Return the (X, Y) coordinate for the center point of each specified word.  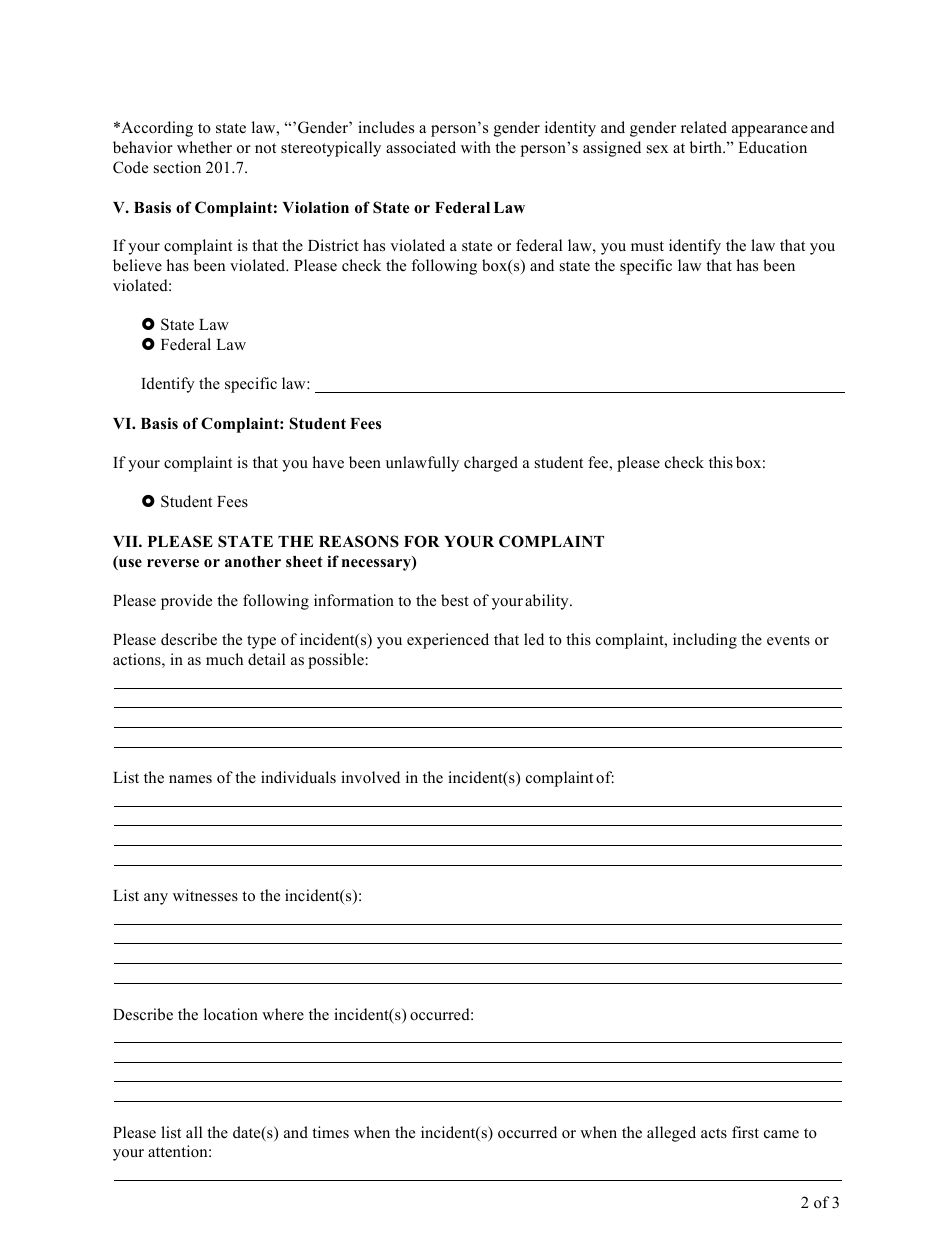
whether (204, 147)
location (231, 1014)
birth (707, 147)
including (705, 641)
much (224, 659)
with (476, 147)
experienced (448, 641)
